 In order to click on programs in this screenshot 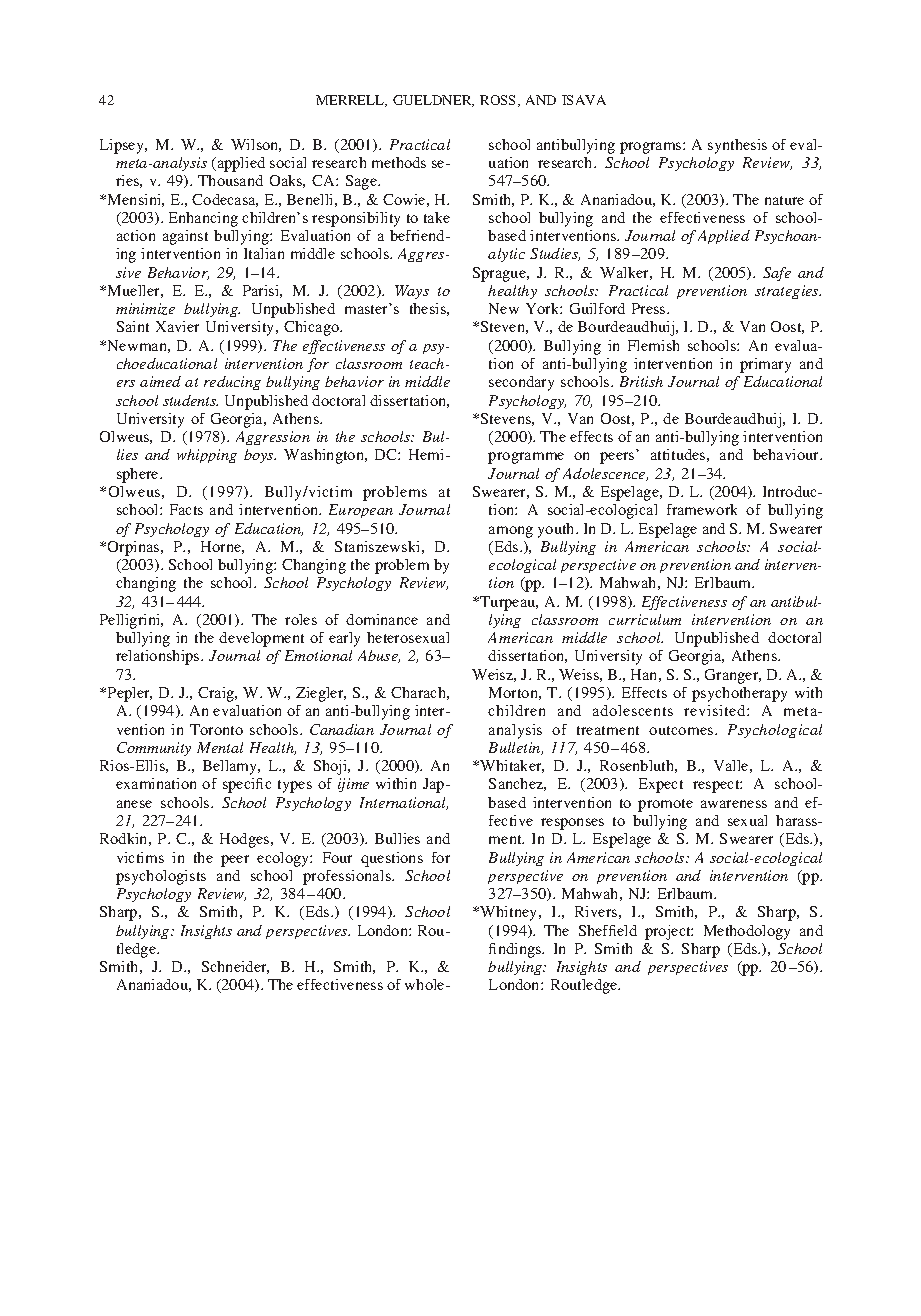, I will do `click(652, 148)`.
